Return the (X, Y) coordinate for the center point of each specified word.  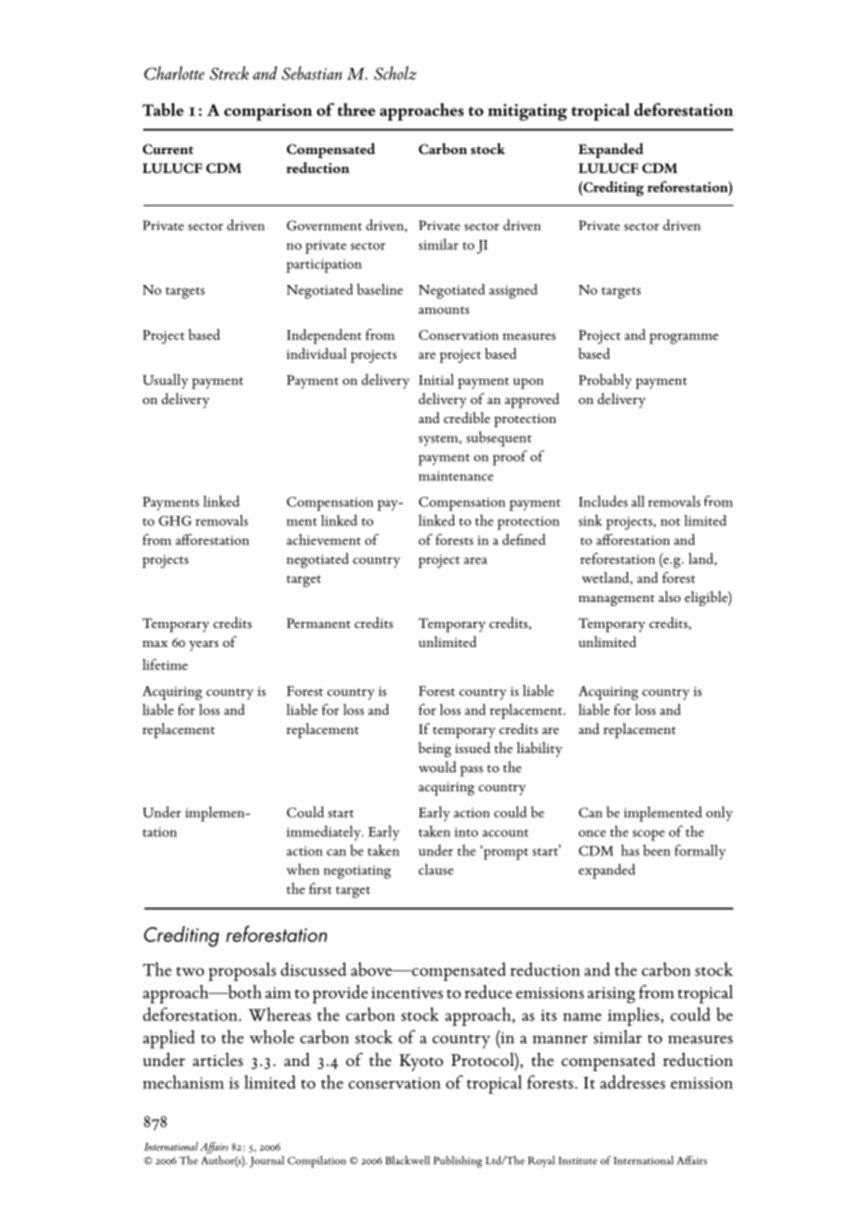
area (475, 560)
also (670, 596)
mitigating (527, 112)
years (204, 645)
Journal (266, 1162)
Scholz (395, 73)
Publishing (458, 1162)
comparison (268, 112)
